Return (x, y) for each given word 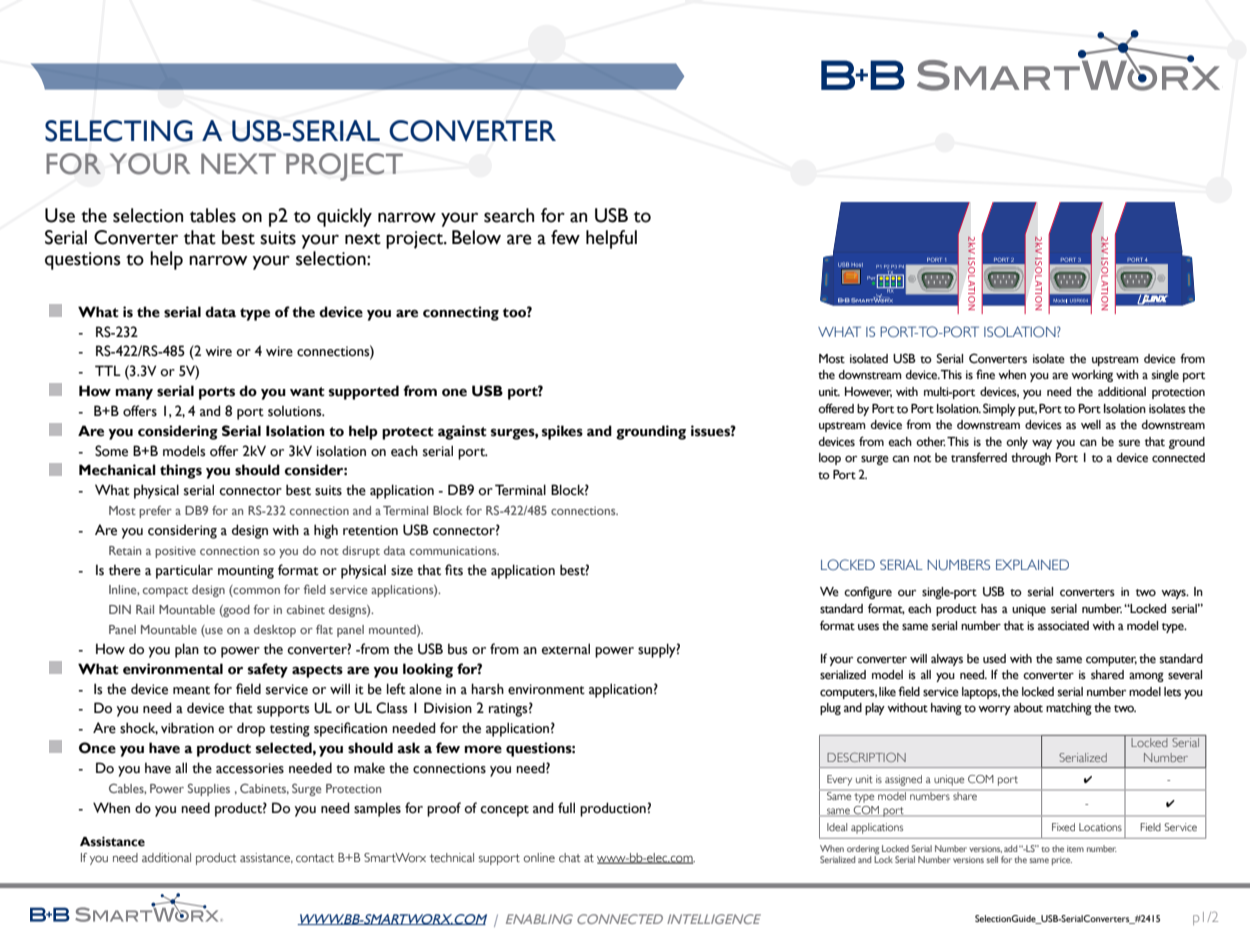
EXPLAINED (1032, 564)
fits (454, 570)
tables (213, 215)
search (509, 215)
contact (315, 858)
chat (569, 857)
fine (985, 374)
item (1075, 849)
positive (175, 552)
